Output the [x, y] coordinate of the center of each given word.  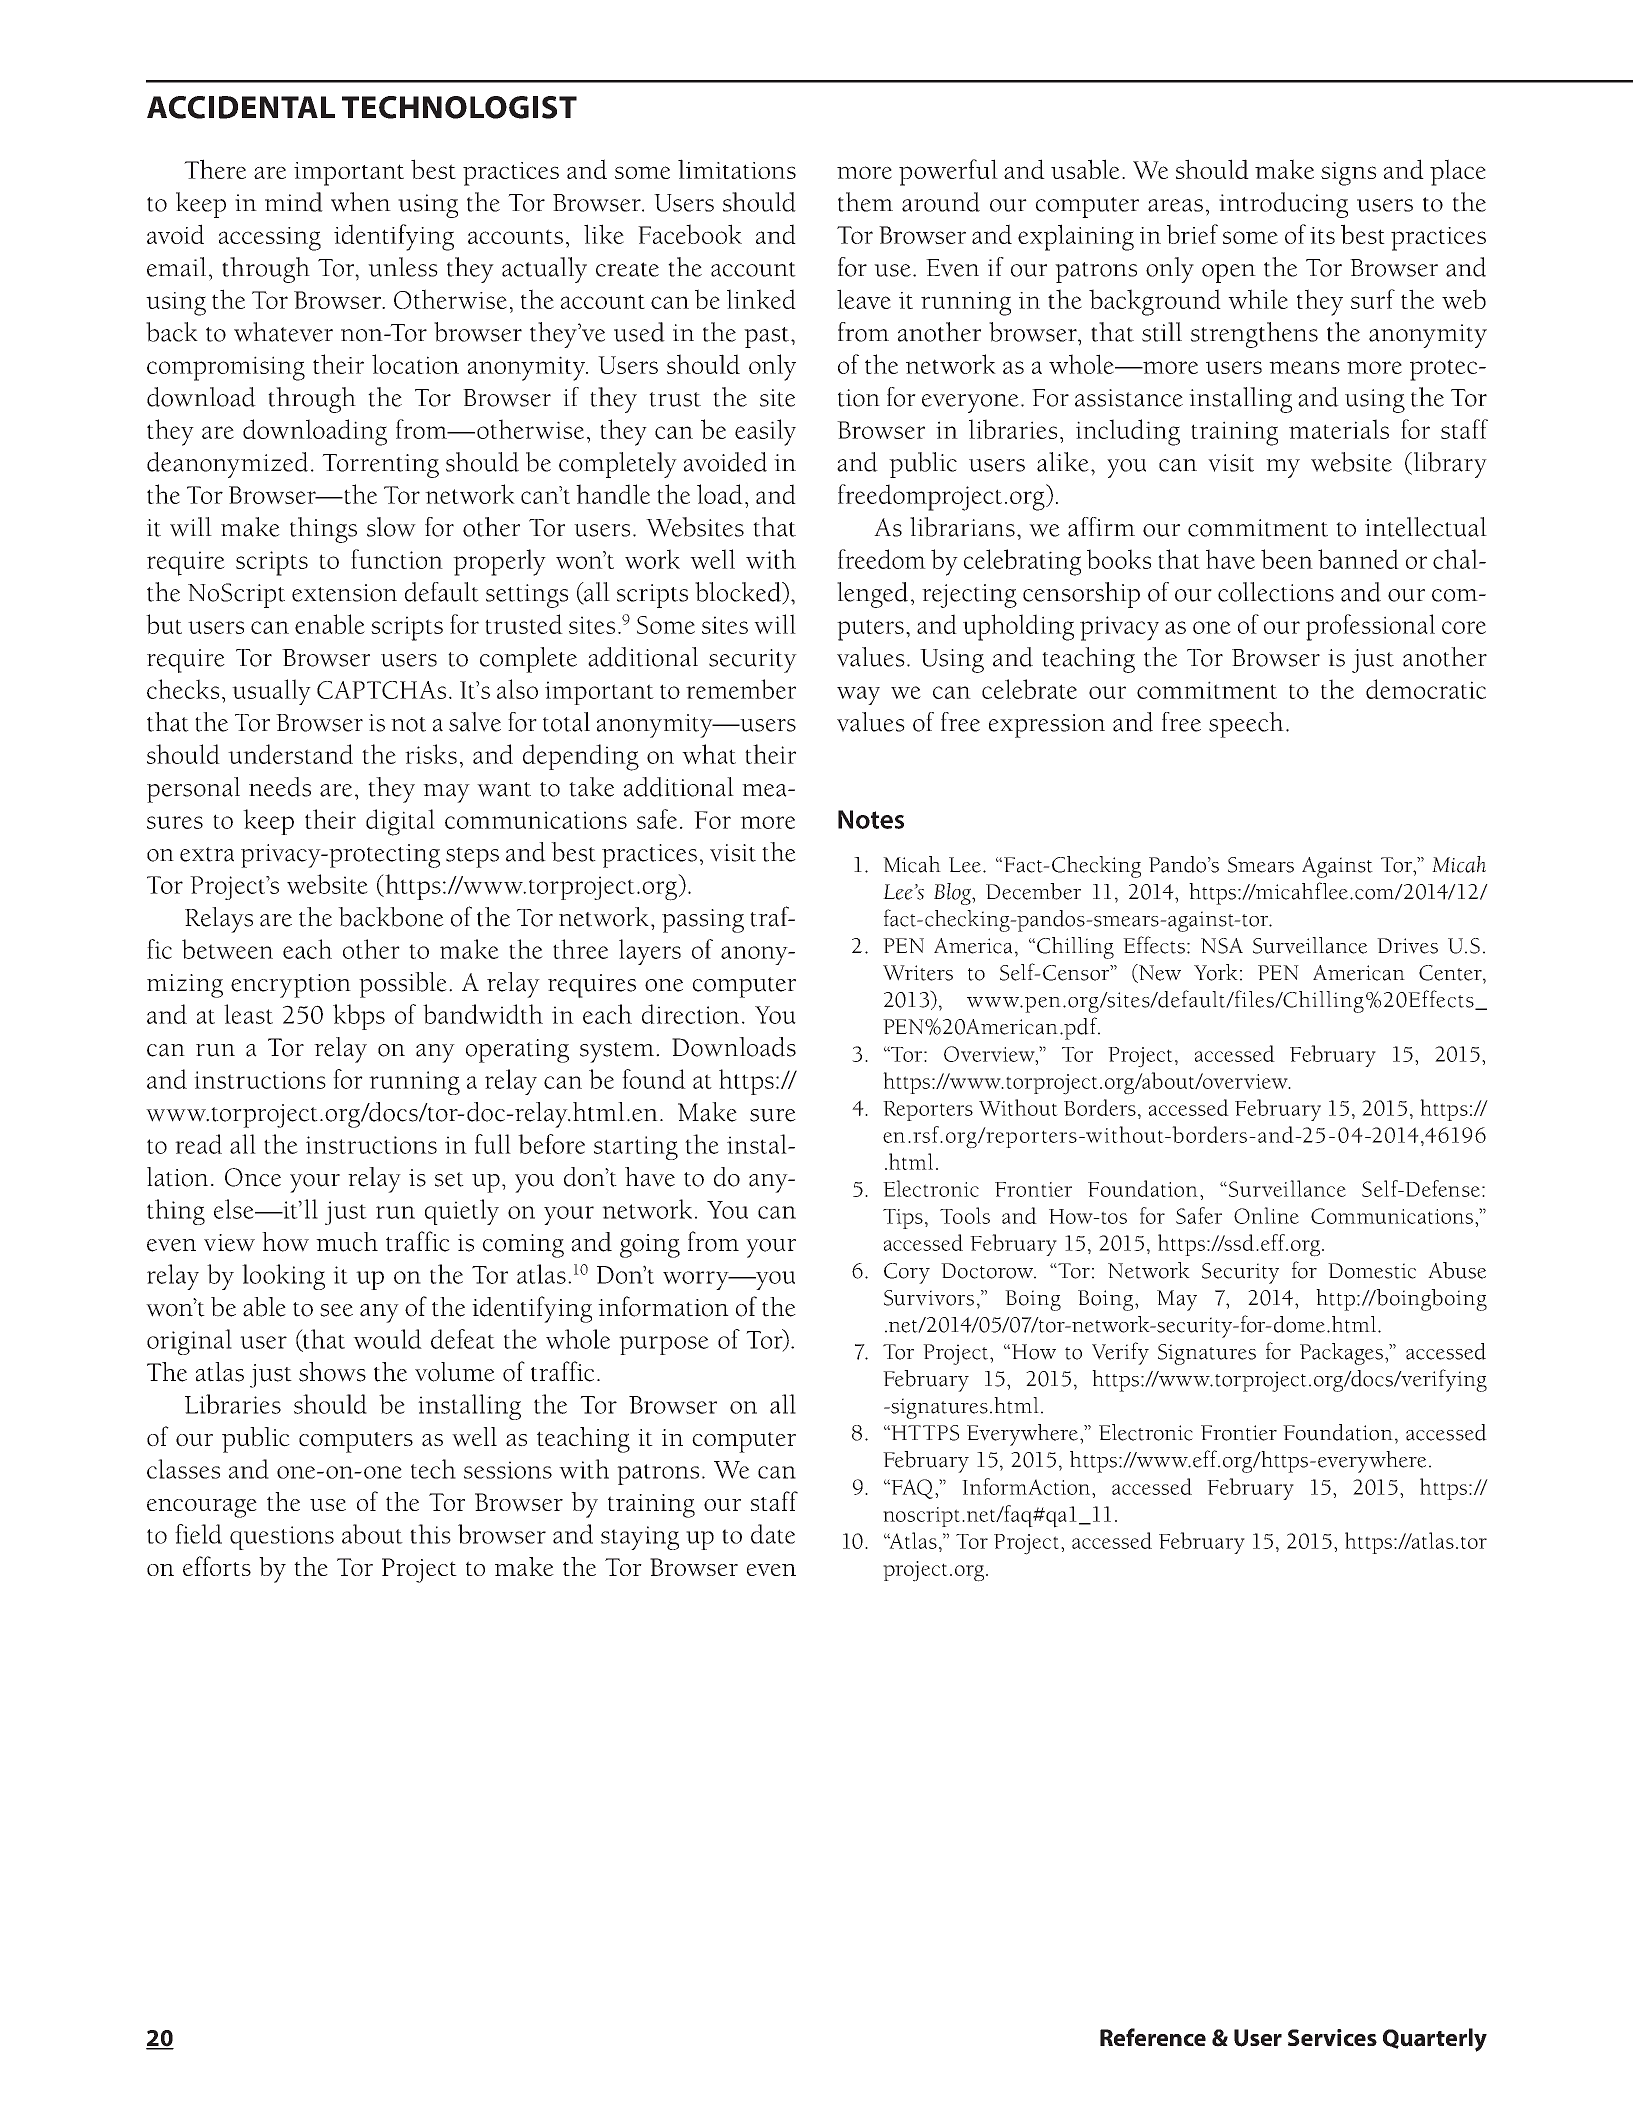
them [865, 202]
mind [294, 202]
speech [1246, 725]
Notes [871, 819]
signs [1348, 174]
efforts [217, 1566]
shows [332, 1372]
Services [1332, 2037]
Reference [1153, 2037]
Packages [1343, 1354]
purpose [664, 1345]
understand [290, 754]
